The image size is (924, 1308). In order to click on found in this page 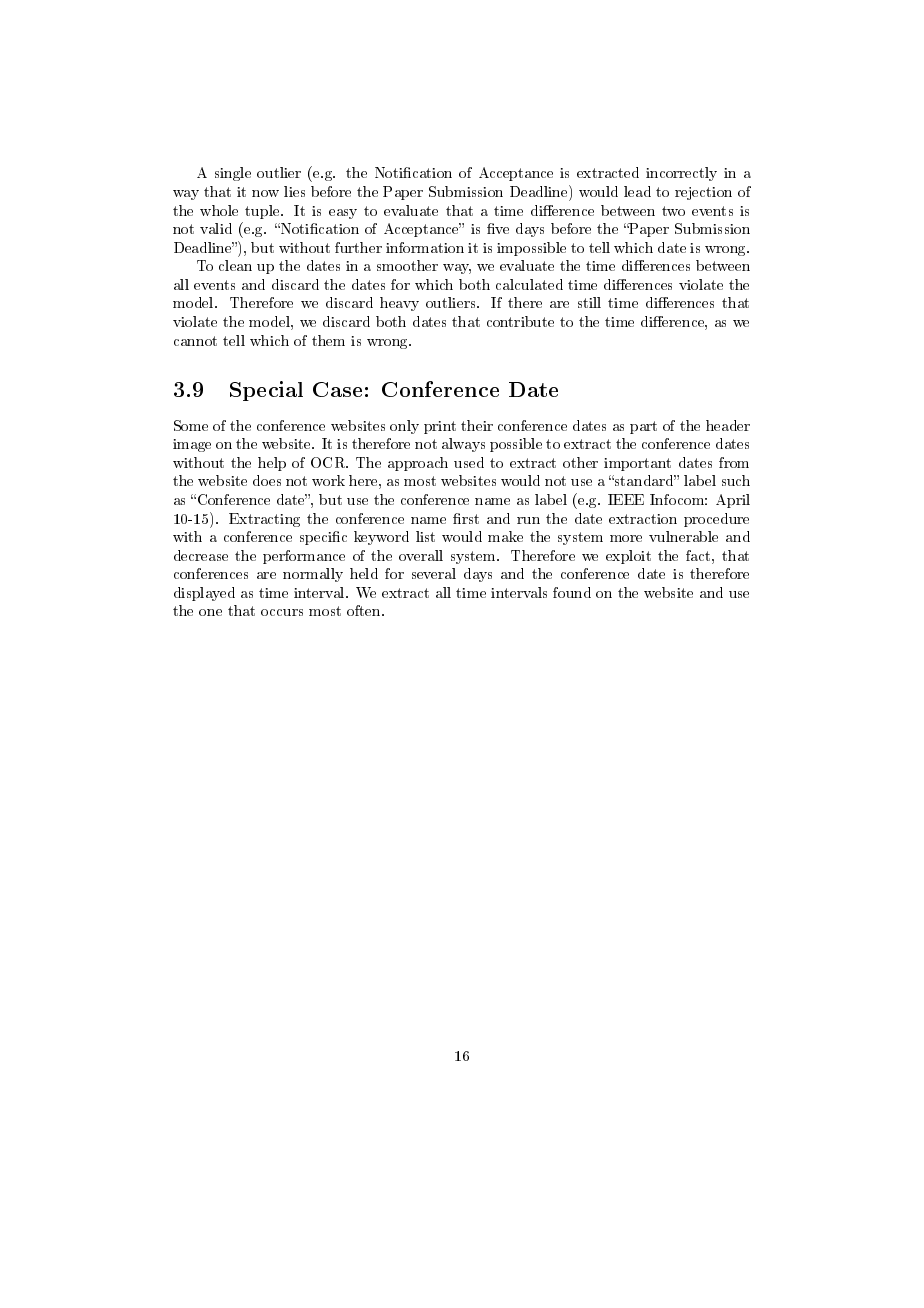, I will do `click(572, 592)`.
